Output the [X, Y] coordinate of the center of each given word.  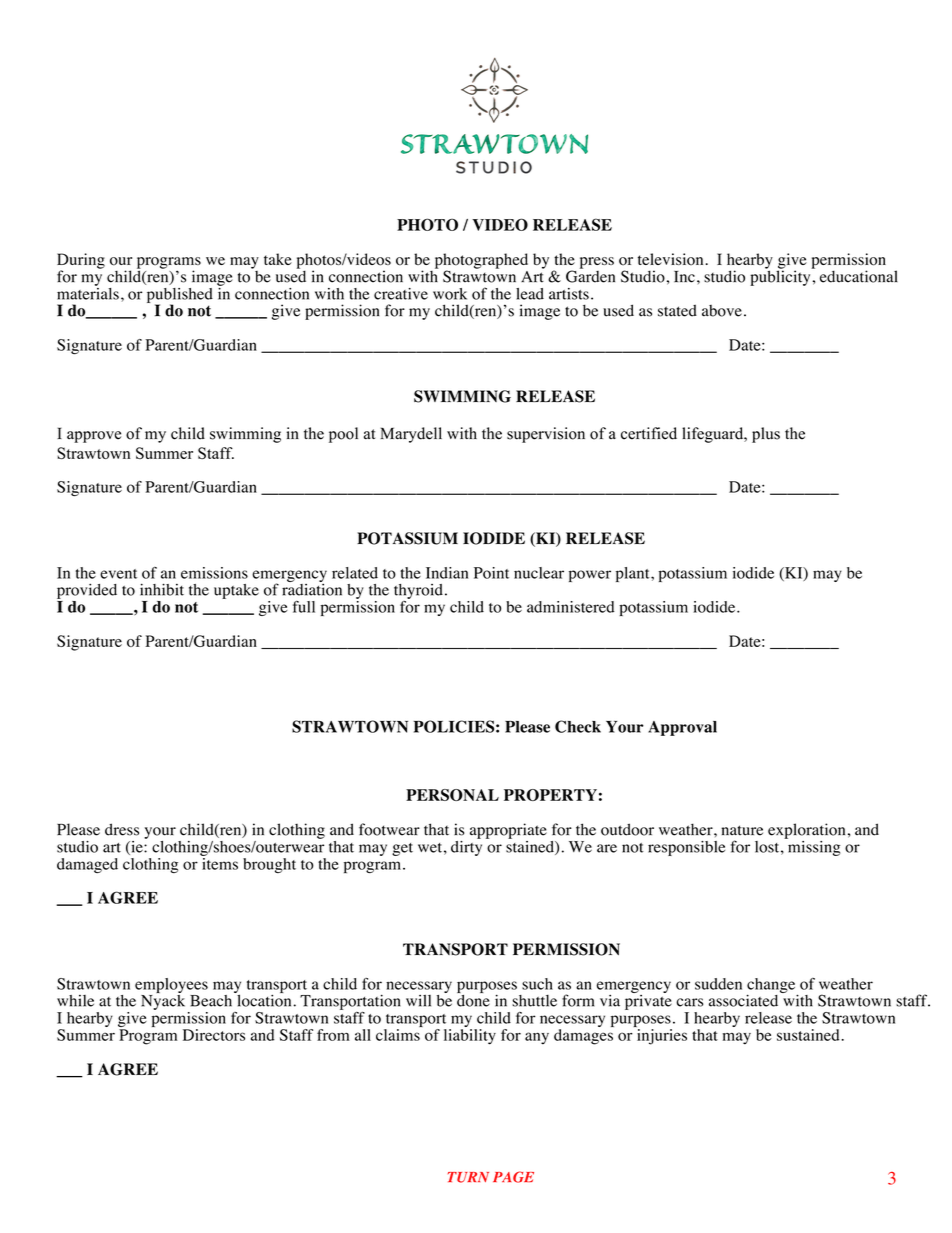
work [450, 294]
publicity [781, 277]
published [180, 296]
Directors [214, 1035]
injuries [662, 1037]
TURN [468, 1177]
